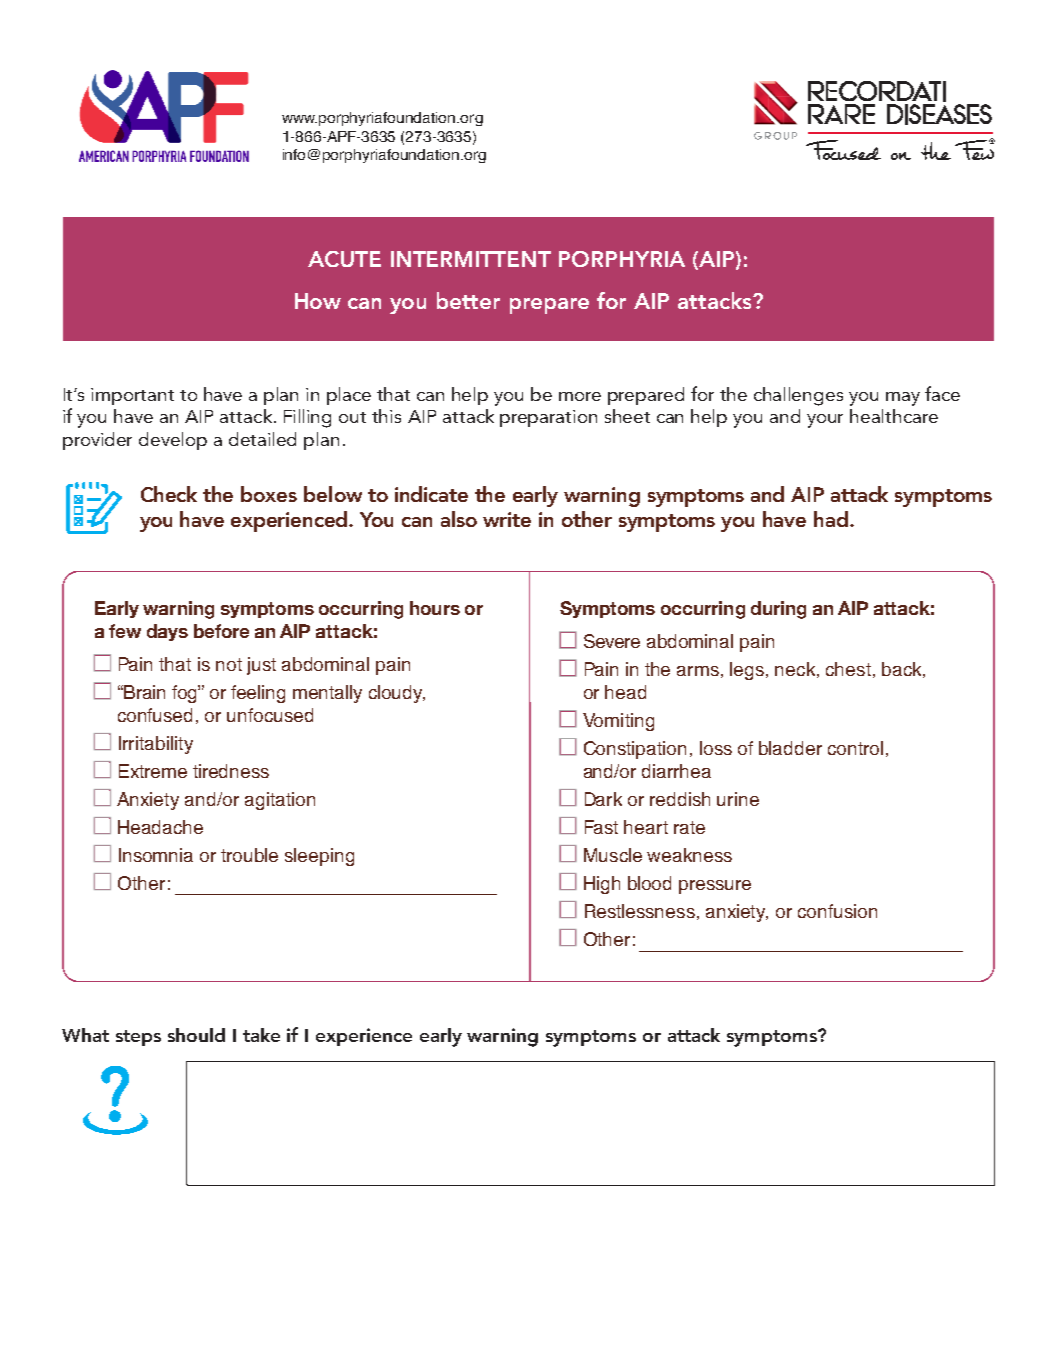 The height and width of the screenshot is (1368, 1057). I want to click on better, so click(468, 300).
